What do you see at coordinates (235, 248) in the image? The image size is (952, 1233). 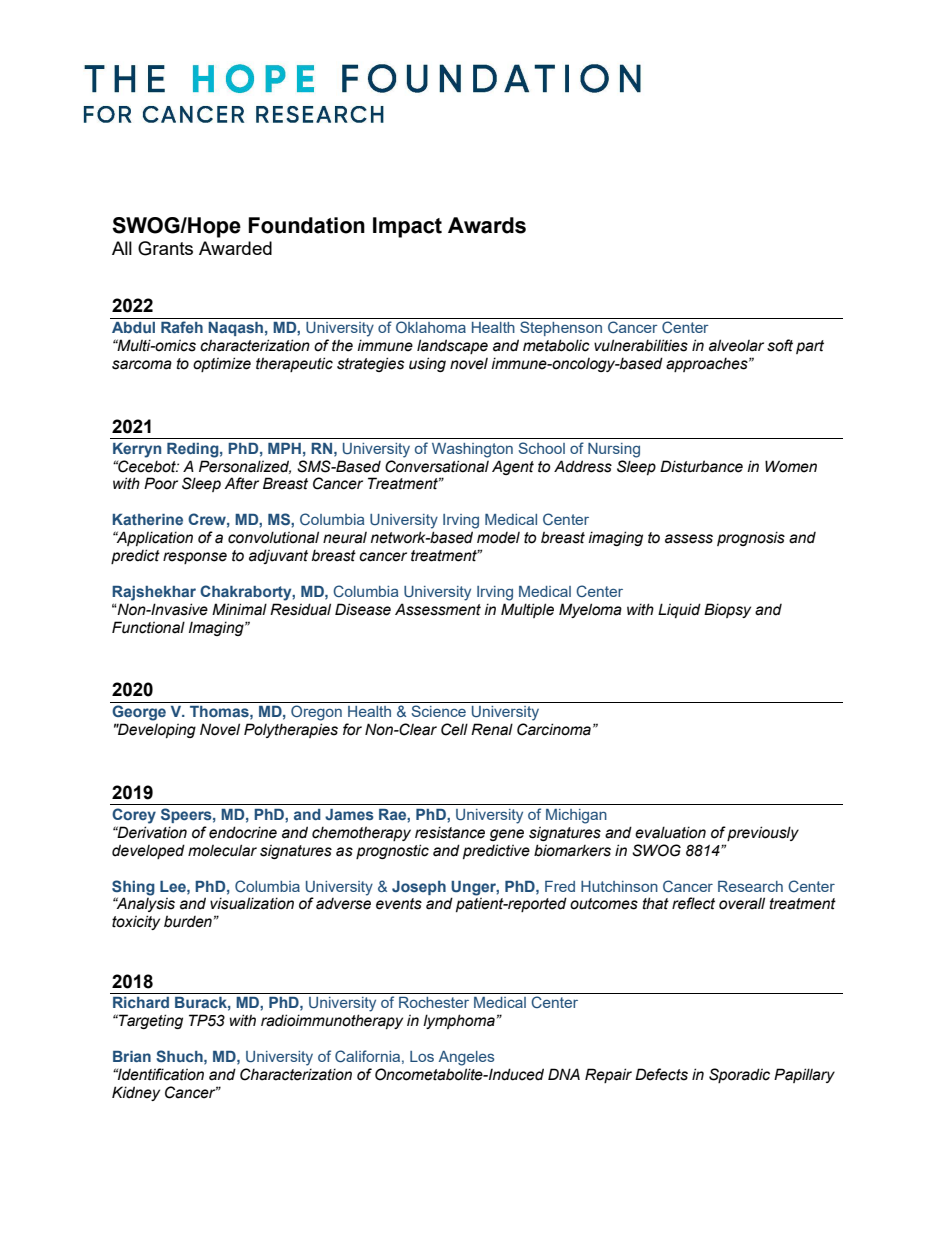 I see `Awarded` at bounding box center [235, 248].
